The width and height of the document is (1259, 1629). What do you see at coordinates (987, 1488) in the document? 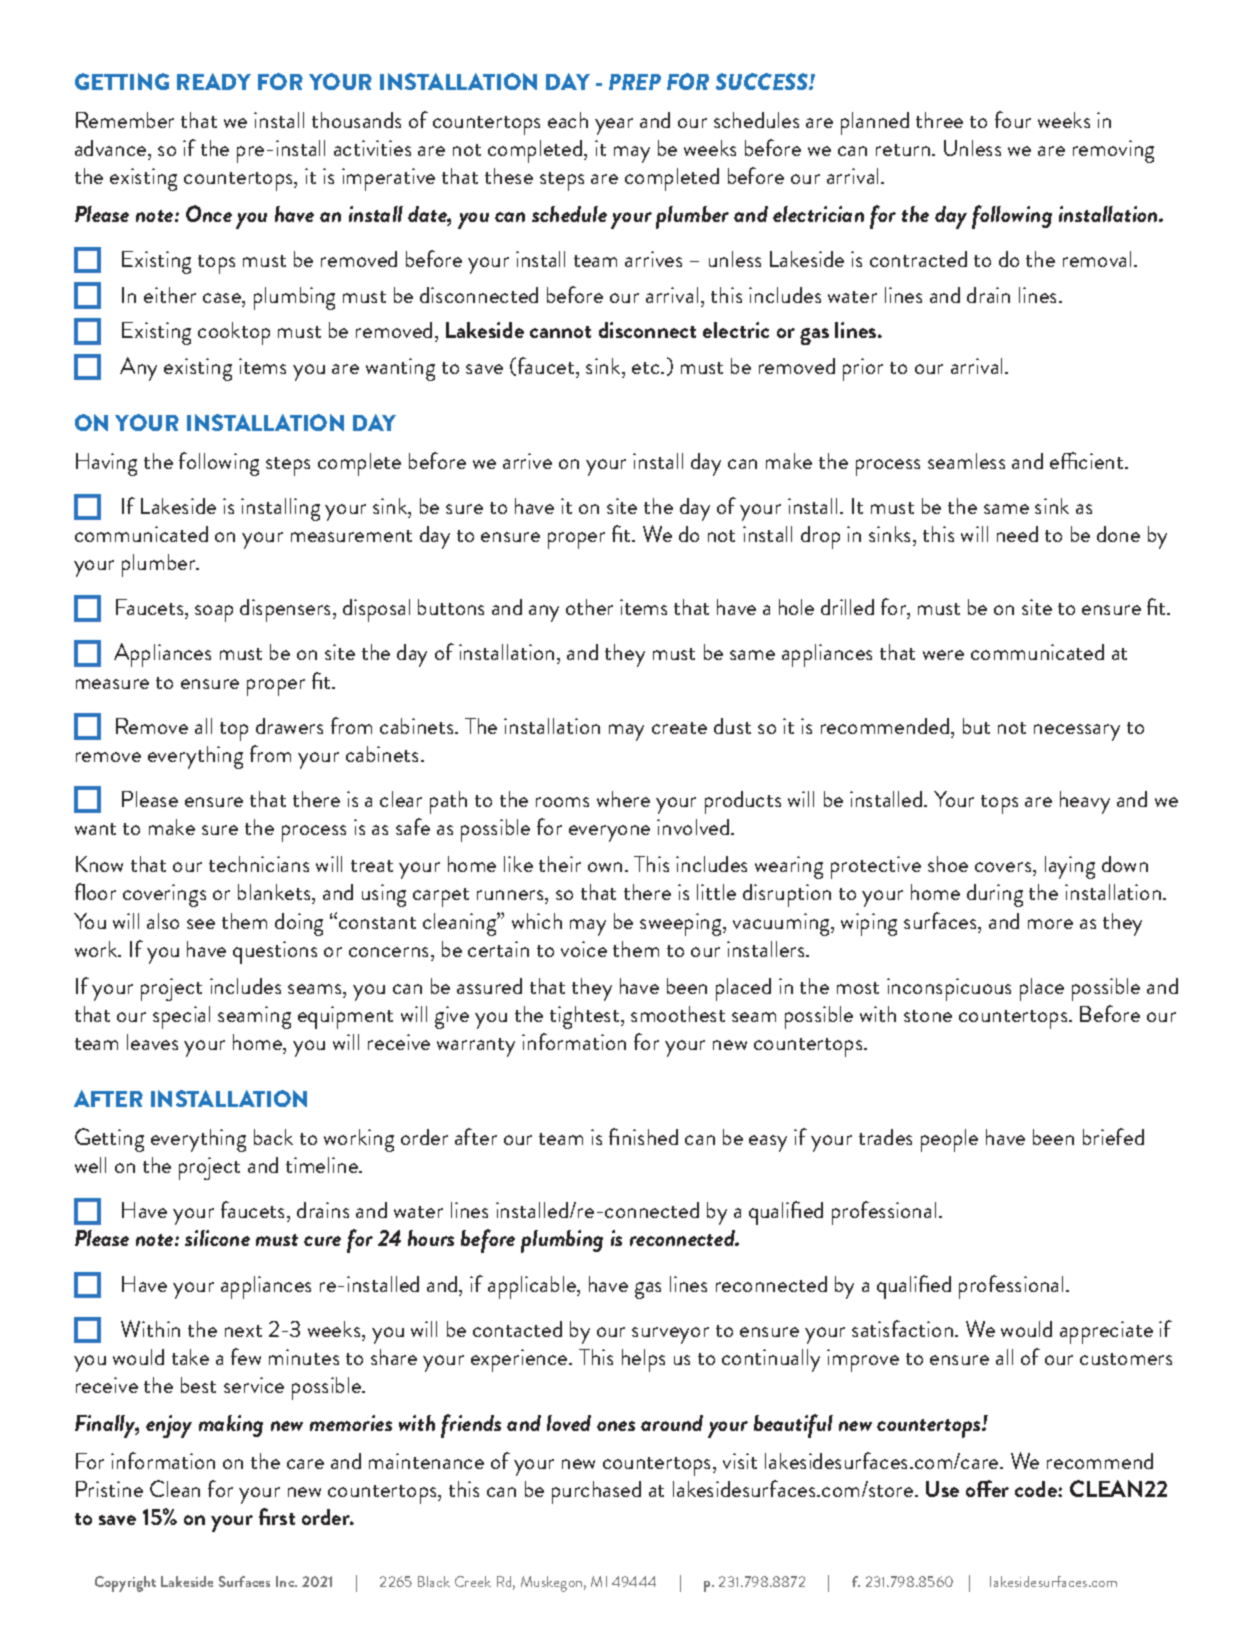
I see `offer` at bounding box center [987, 1488].
